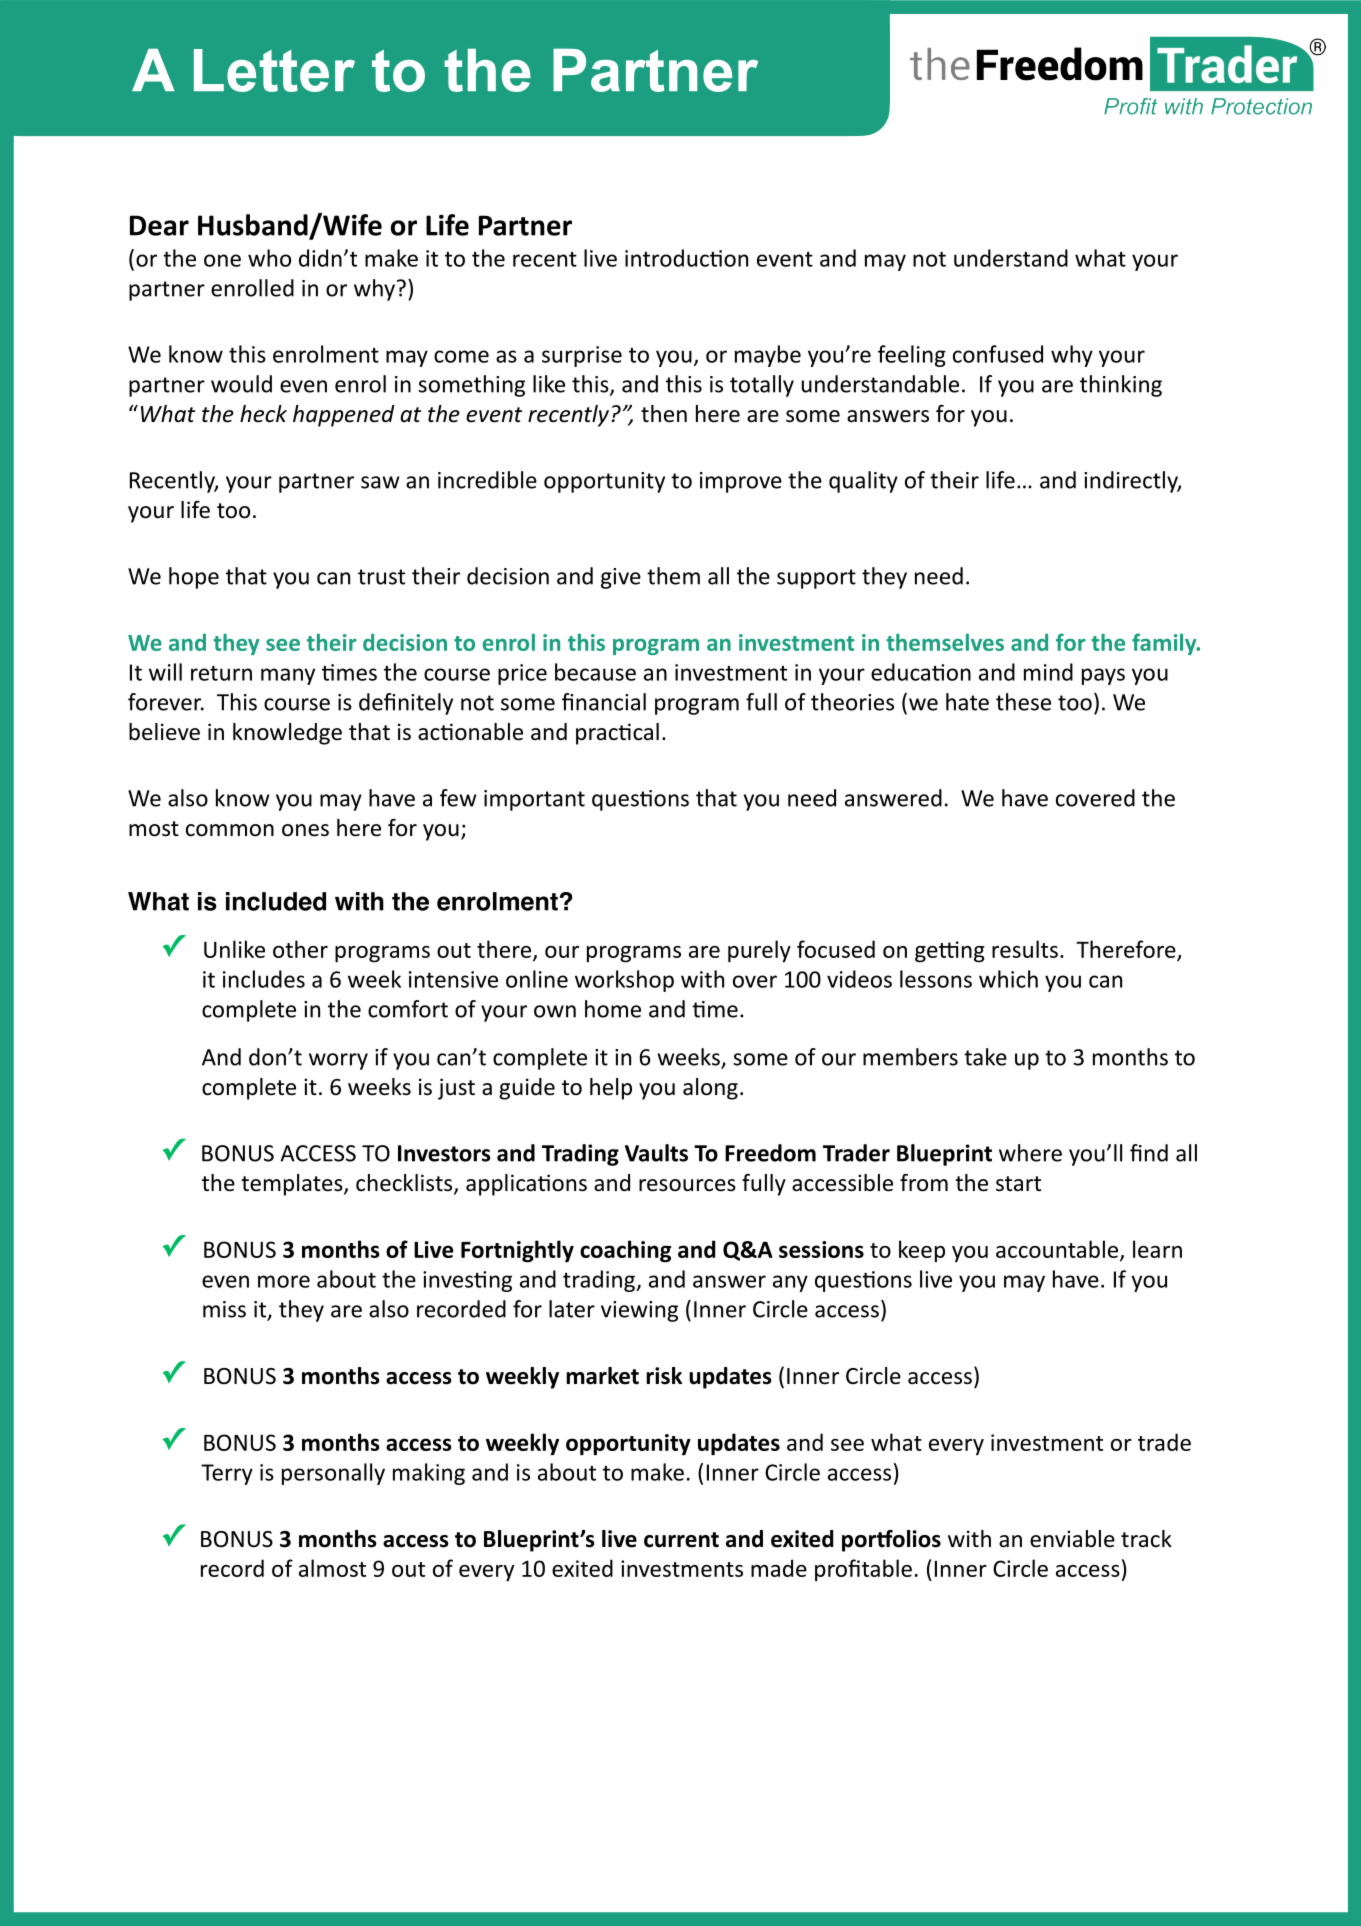 The image size is (1361, 1926). I want to click on hope, so click(194, 578).
